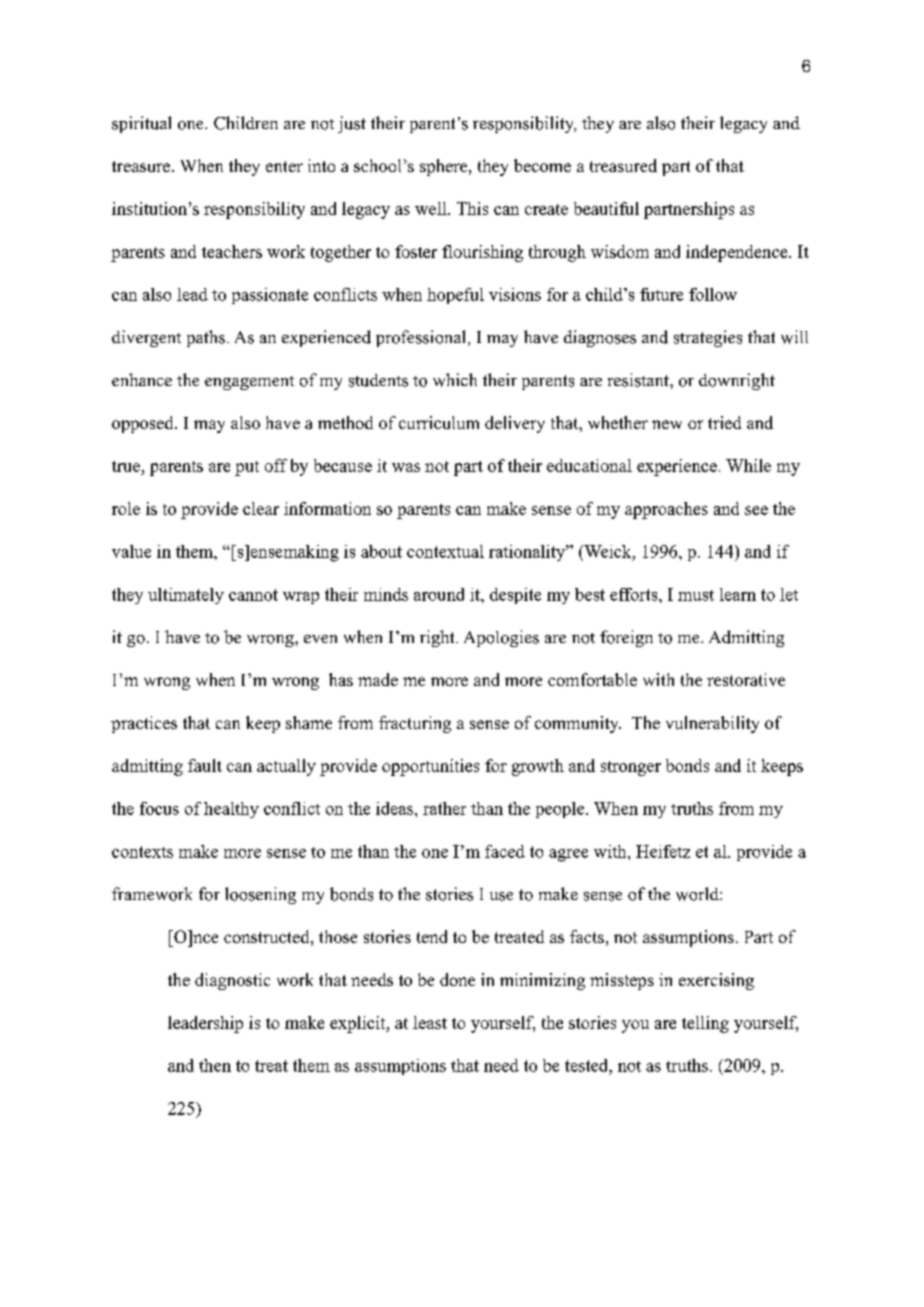  What do you see at coordinates (444, 808) in the screenshot?
I see `rather` at bounding box center [444, 808].
